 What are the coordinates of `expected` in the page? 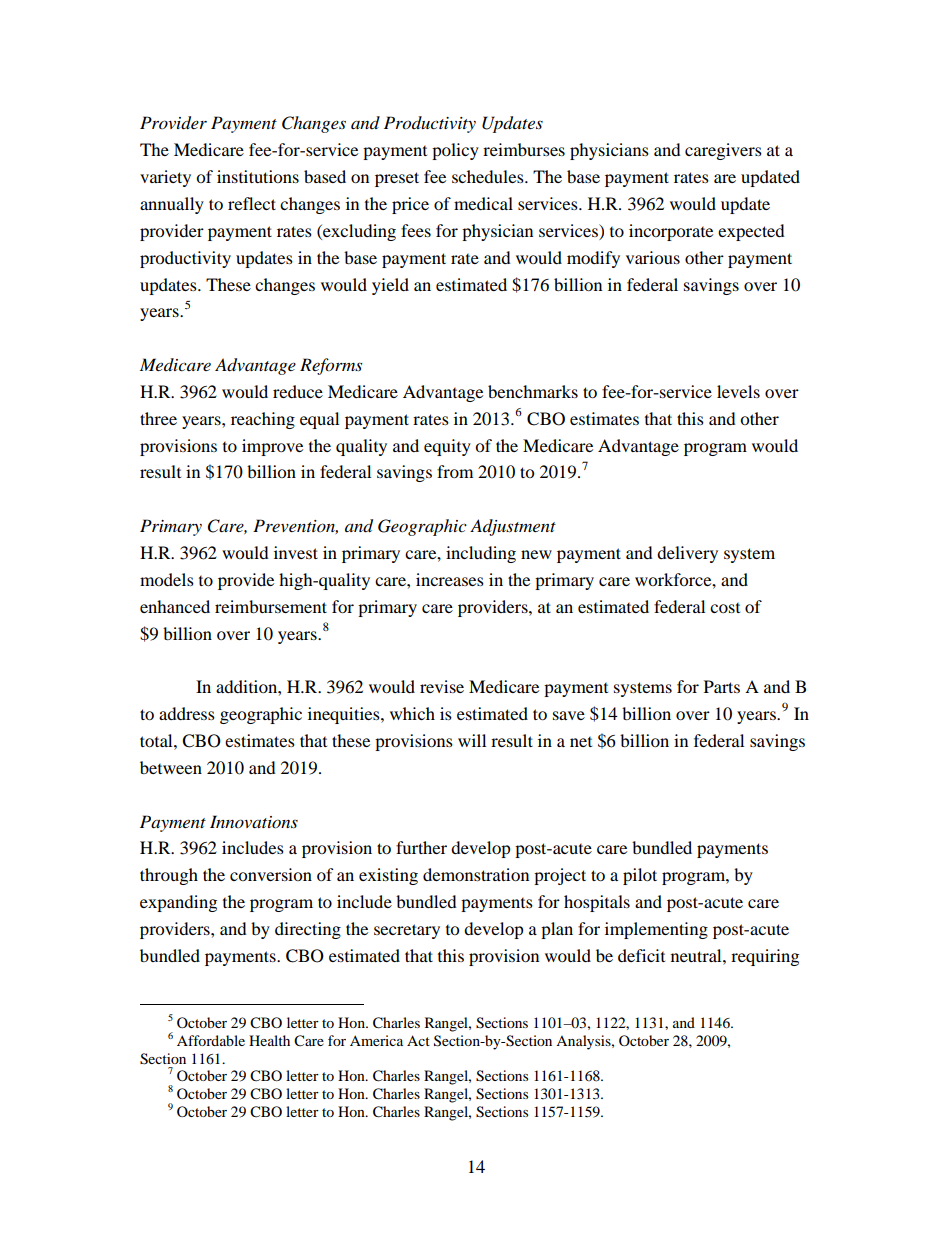 It's located at (751, 232).
